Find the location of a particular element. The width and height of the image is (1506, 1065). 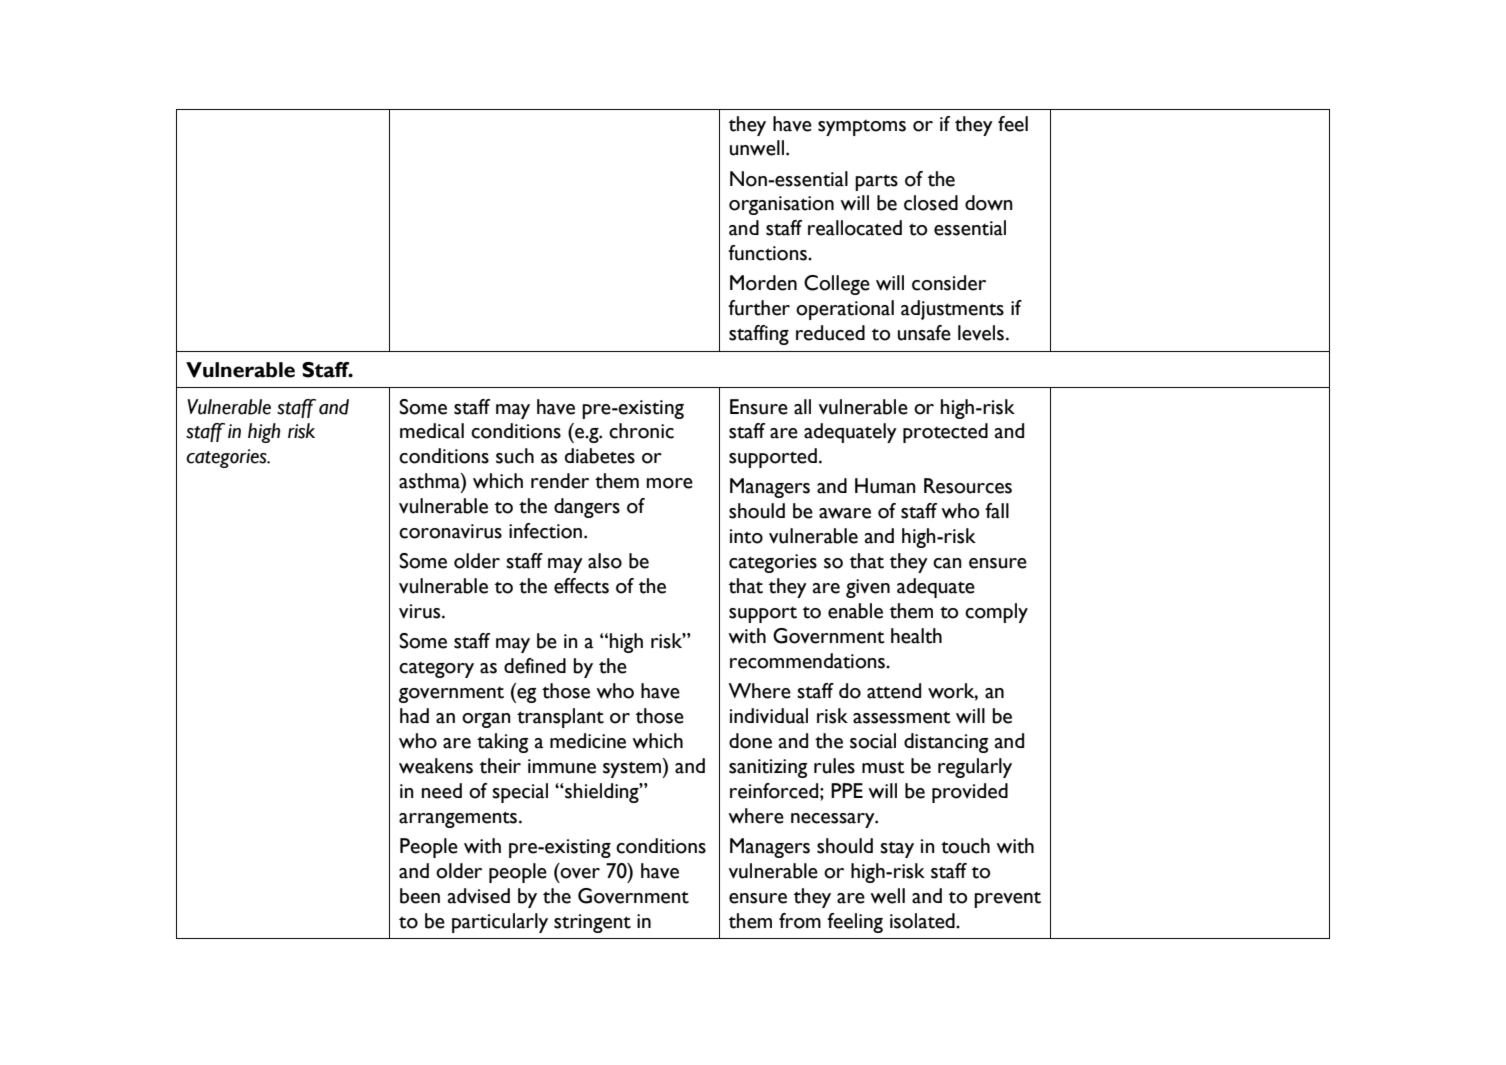

medical is located at coordinates (432, 431).
